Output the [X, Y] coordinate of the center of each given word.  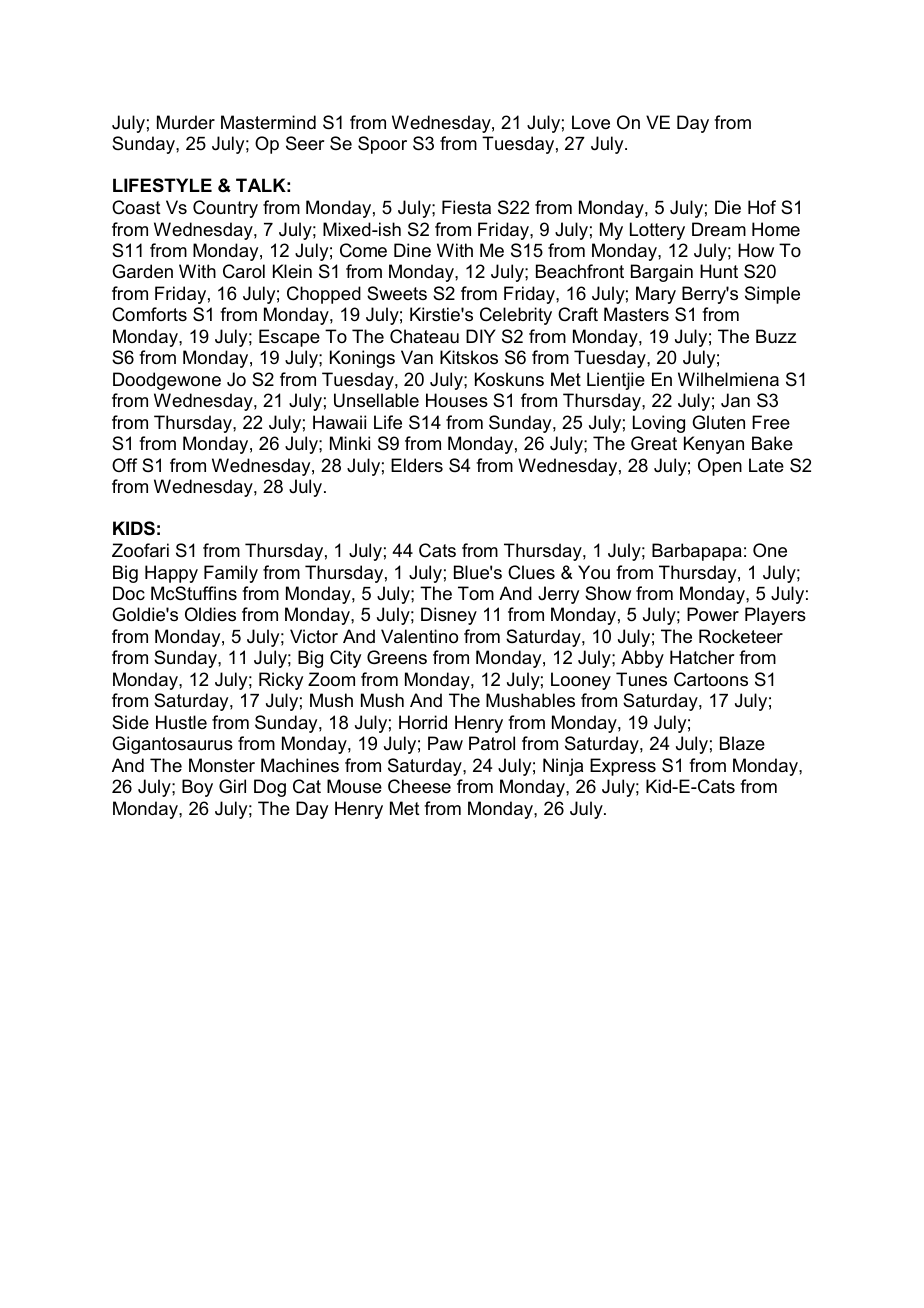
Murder [186, 122]
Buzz [776, 336]
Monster [222, 765]
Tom [476, 593]
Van [417, 357]
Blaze [742, 743]
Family [231, 574]
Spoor [382, 145]
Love [591, 122]
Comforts [149, 314]
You [594, 572]
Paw [445, 743]
